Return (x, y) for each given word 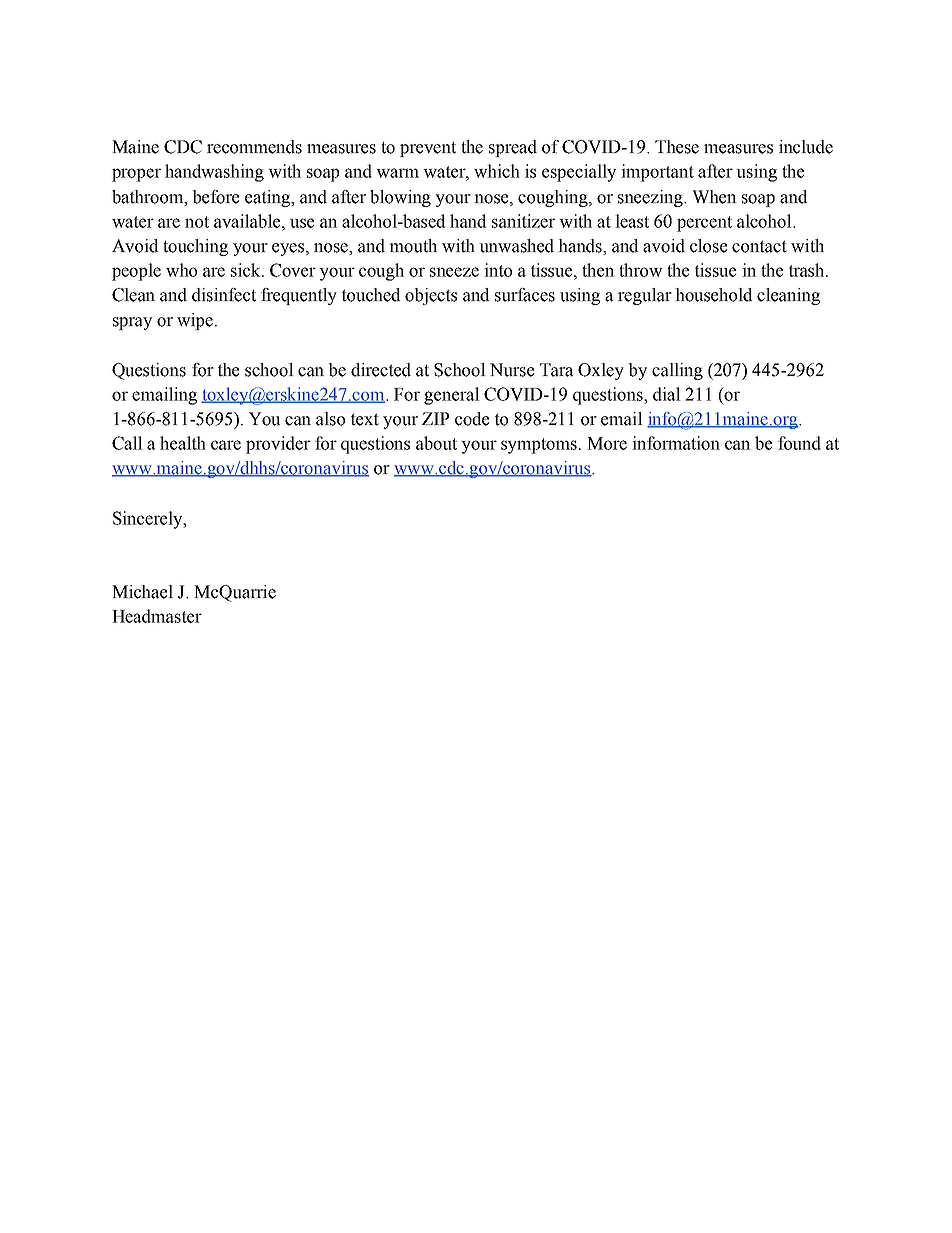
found (799, 443)
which (497, 171)
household (713, 295)
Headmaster (157, 616)
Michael (142, 592)
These (677, 147)
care (226, 445)
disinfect (224, 295)
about (436, 443)
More (607, 443)
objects (431, 296)
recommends (254, 147)
